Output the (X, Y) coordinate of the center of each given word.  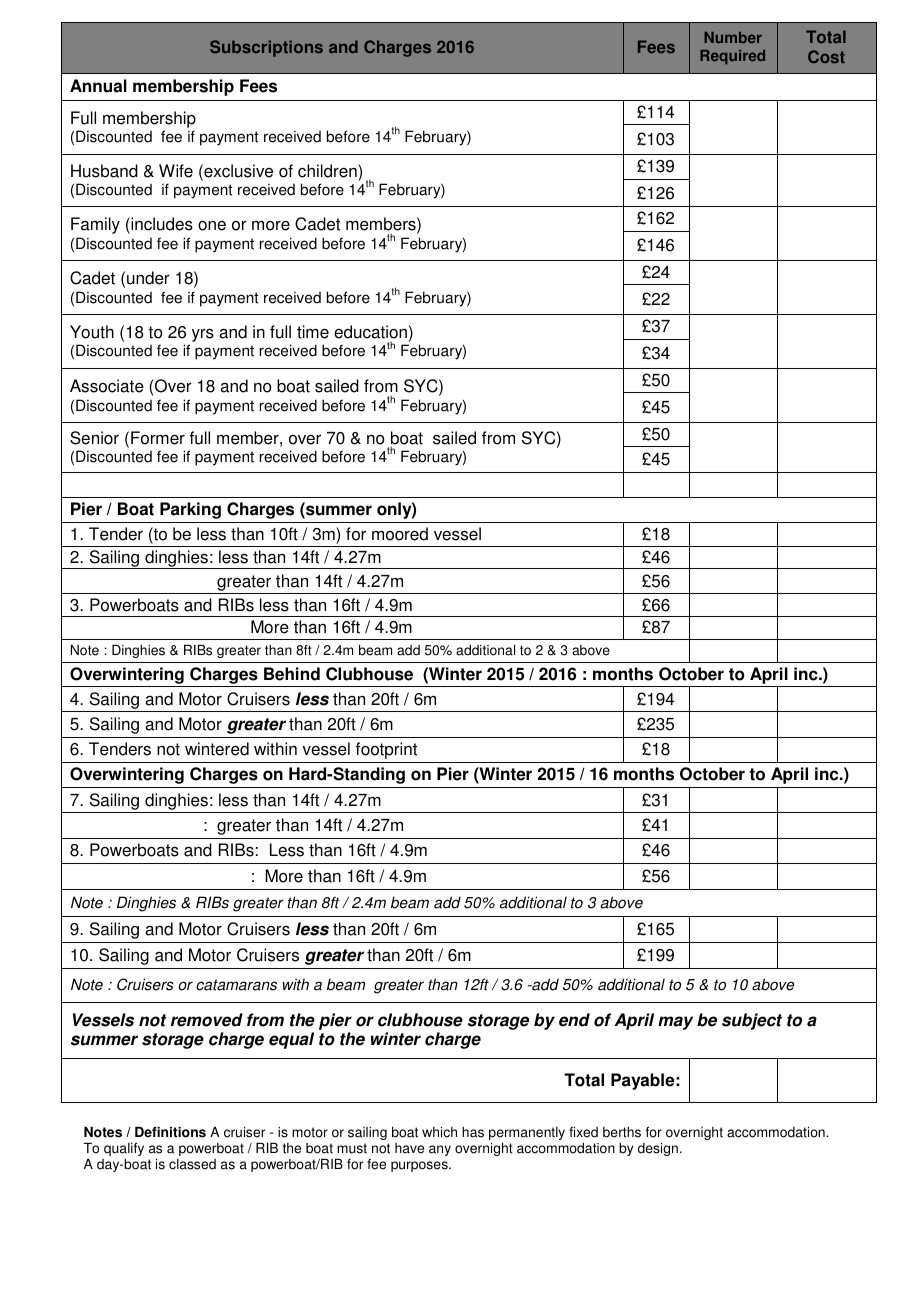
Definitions (170, 1132)
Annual (98, 86)
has (473, 1132)
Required (732, 57)
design (658, 1149)
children (328, 171)
